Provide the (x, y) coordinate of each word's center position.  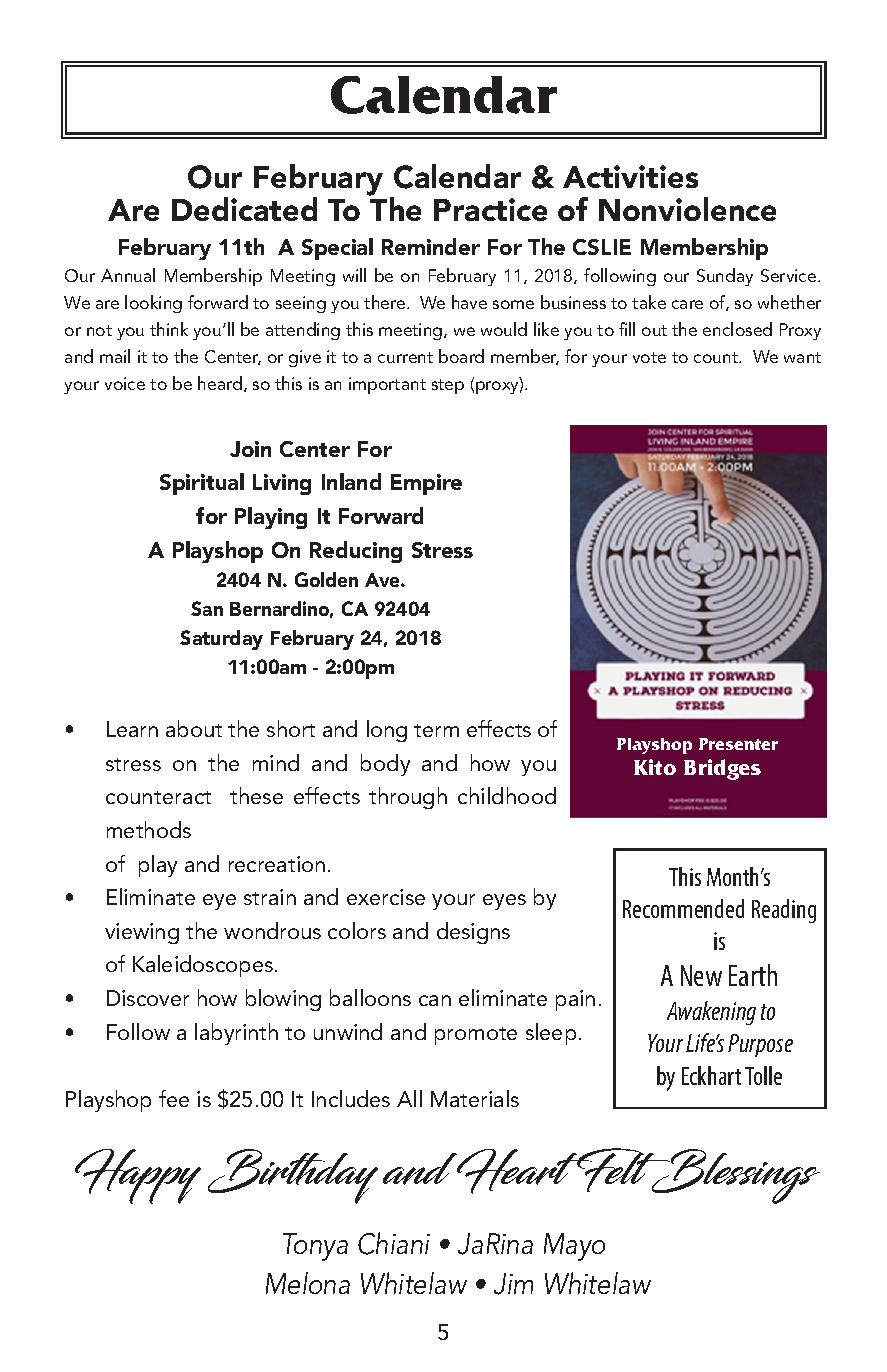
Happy (138, 1176)
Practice (490, 209)
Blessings (735, 1176)
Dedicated (244, 209)
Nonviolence (687, 209)
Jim (513, 1284)
